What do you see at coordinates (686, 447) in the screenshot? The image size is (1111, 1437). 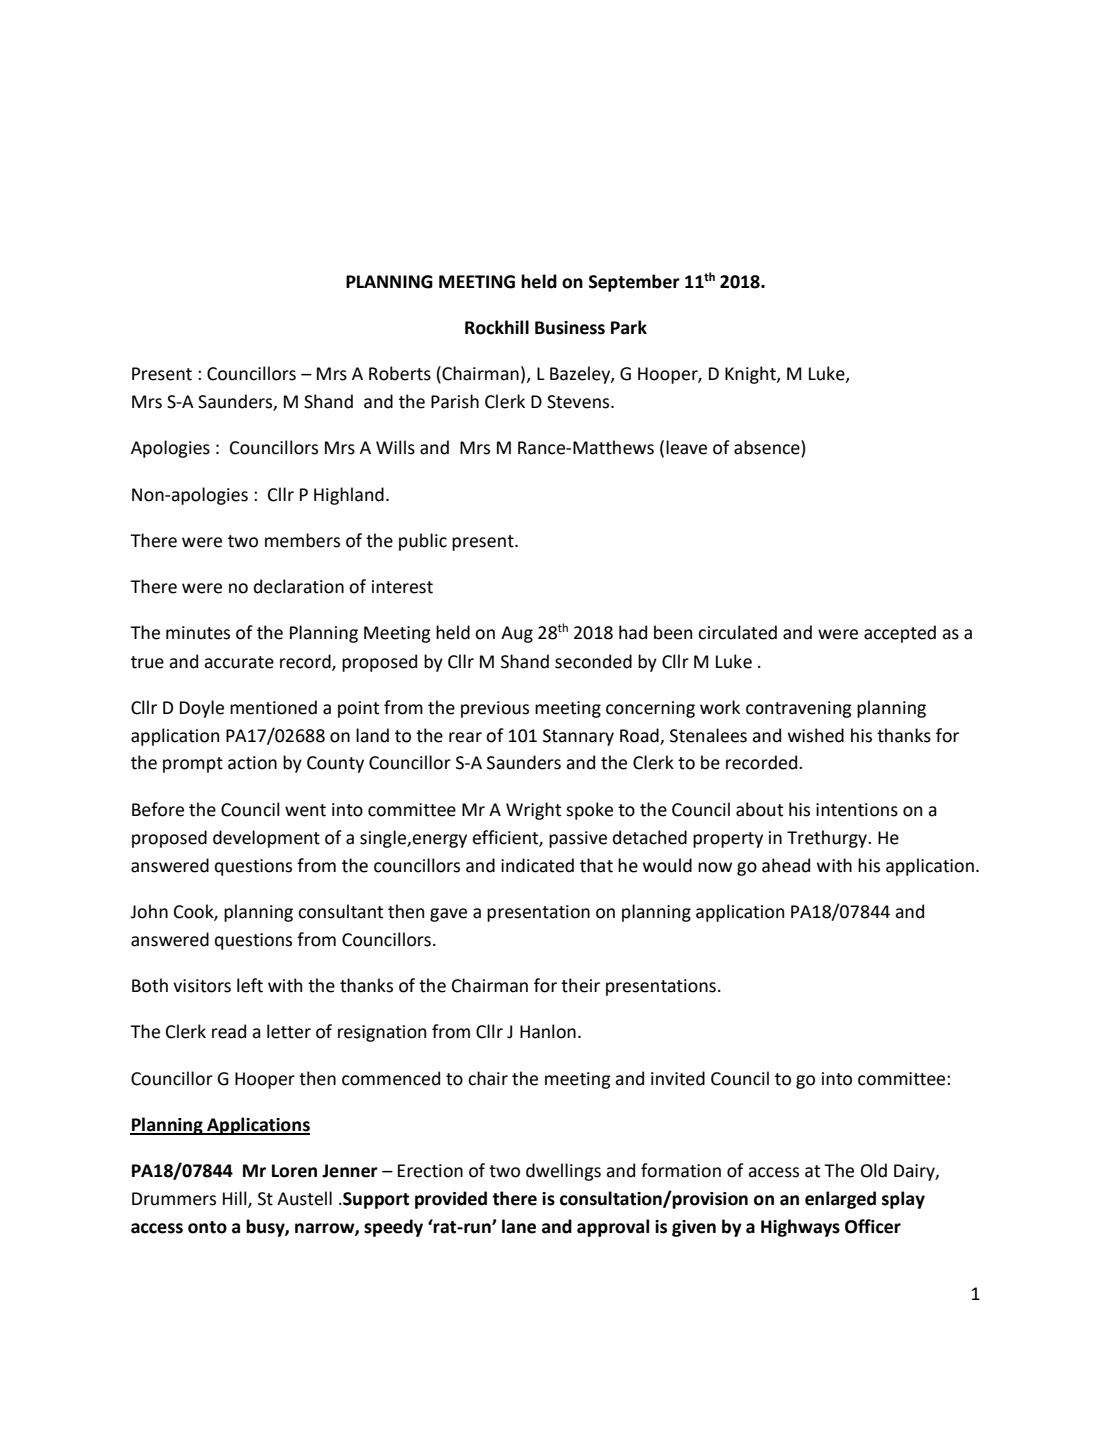 I see `leave` at bounding box center [686, 447].
